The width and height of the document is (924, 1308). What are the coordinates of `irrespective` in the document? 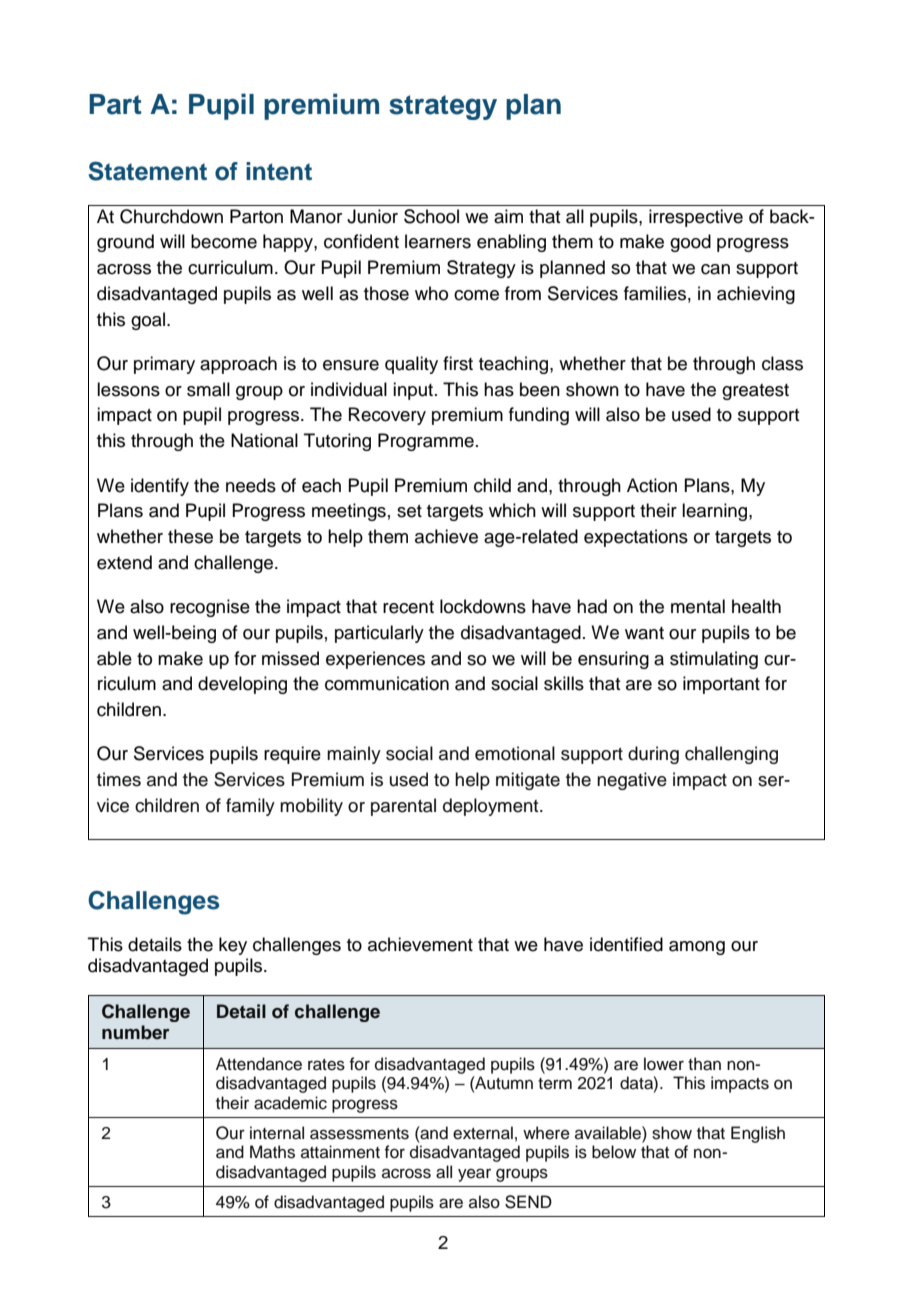 It's located at (696, 218).
